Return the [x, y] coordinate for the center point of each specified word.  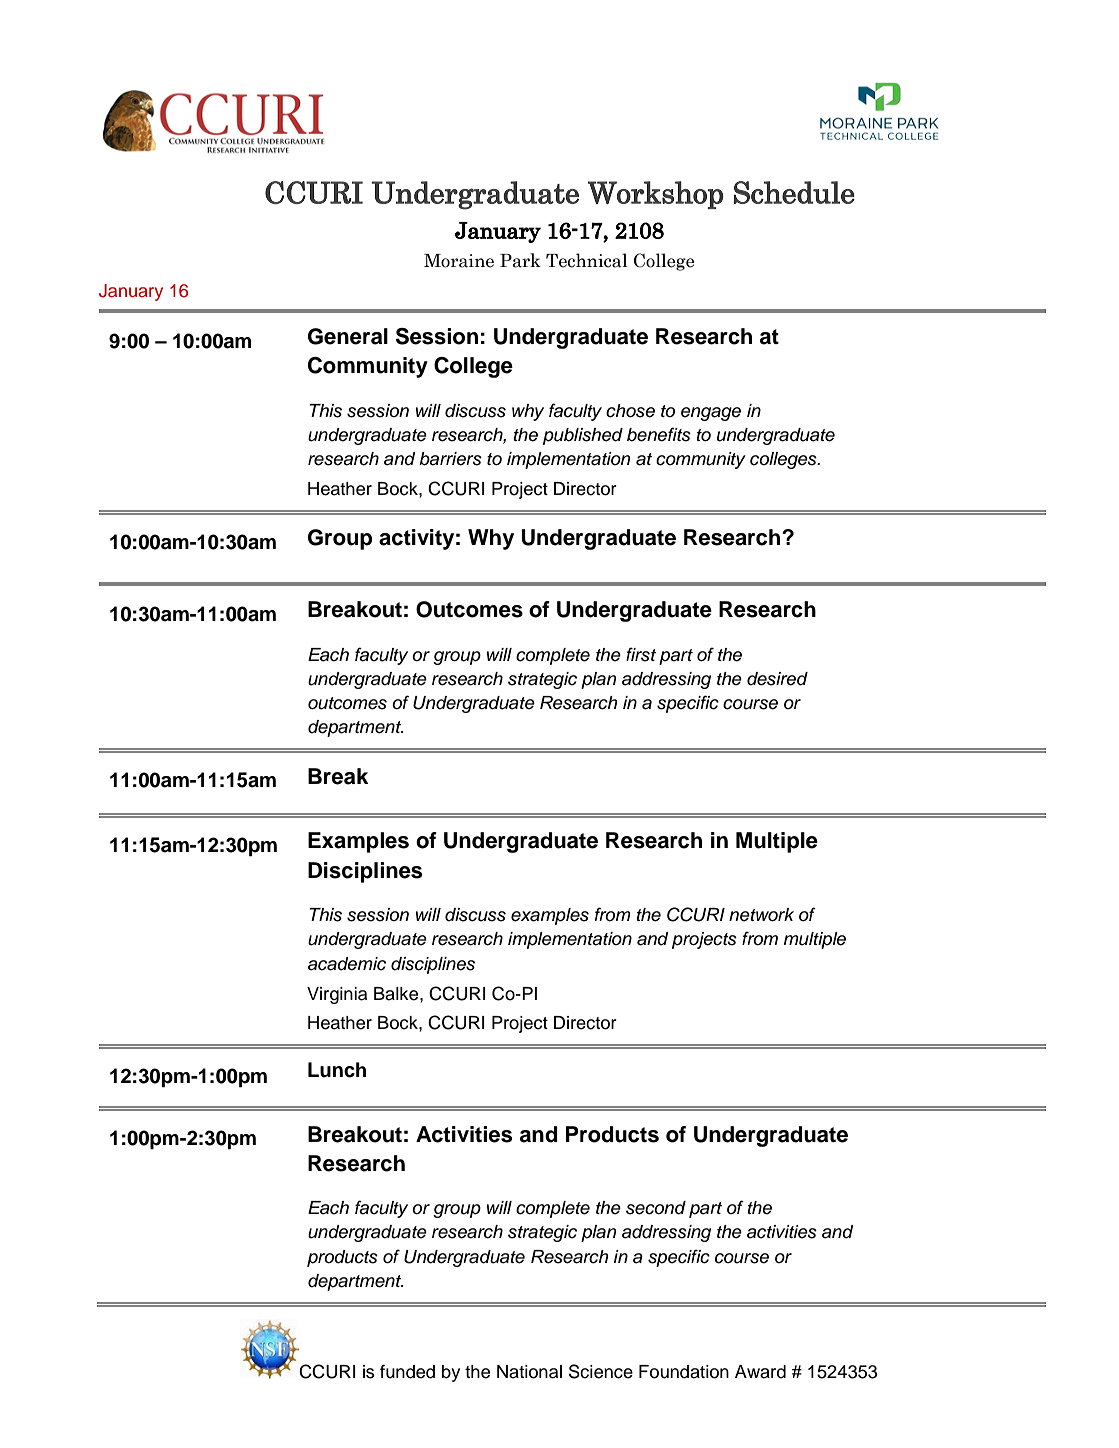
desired [777, 679]
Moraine [459, 261]
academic [347, 964]
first [641, 654]
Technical [587, 260]
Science [601, 1371]
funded [407, 1371]
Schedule [794, 192]
